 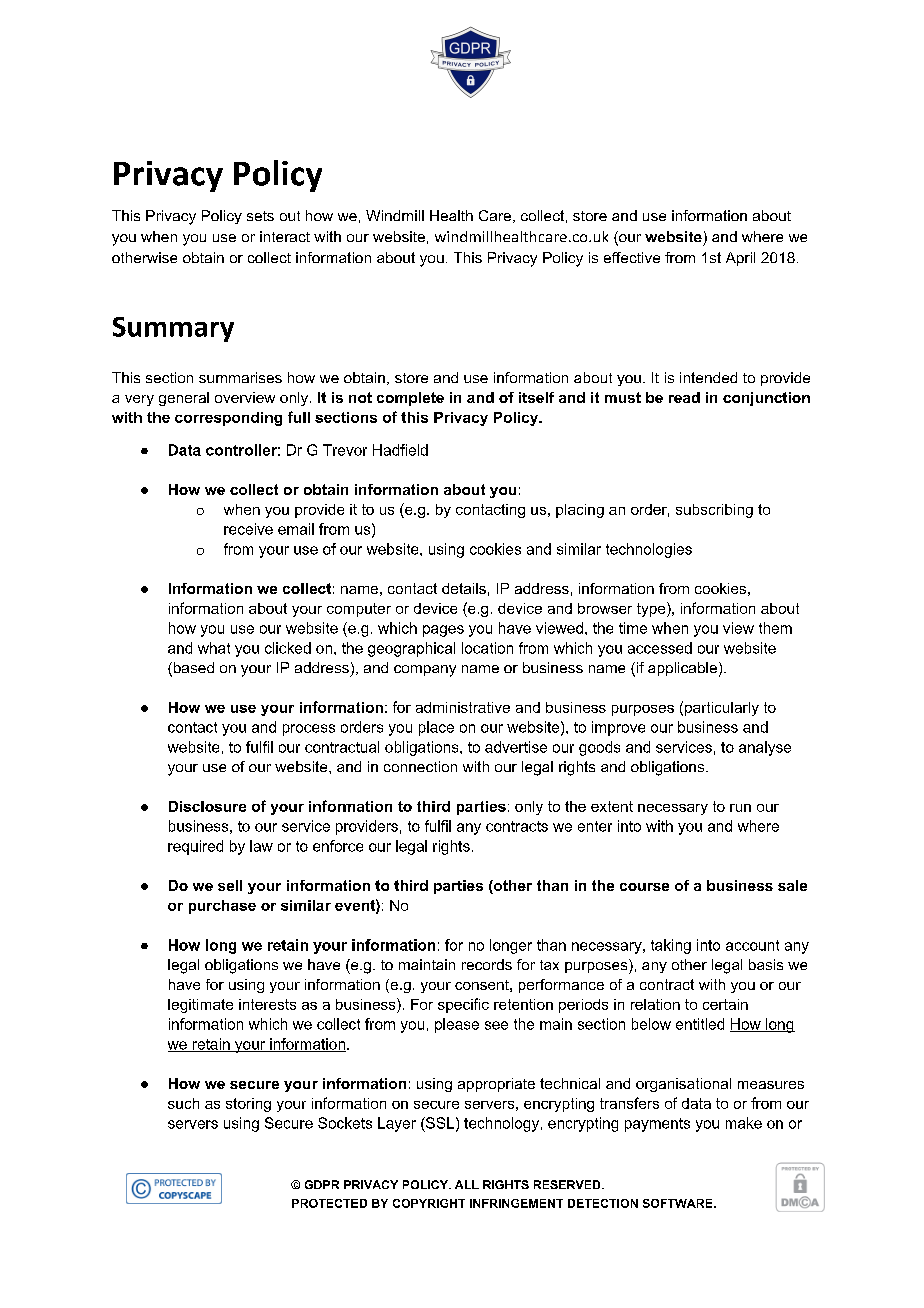 What do you see at coordinates (682, 669) in the screenshot?
I see `applicable` at bounding box center [682, 669].
